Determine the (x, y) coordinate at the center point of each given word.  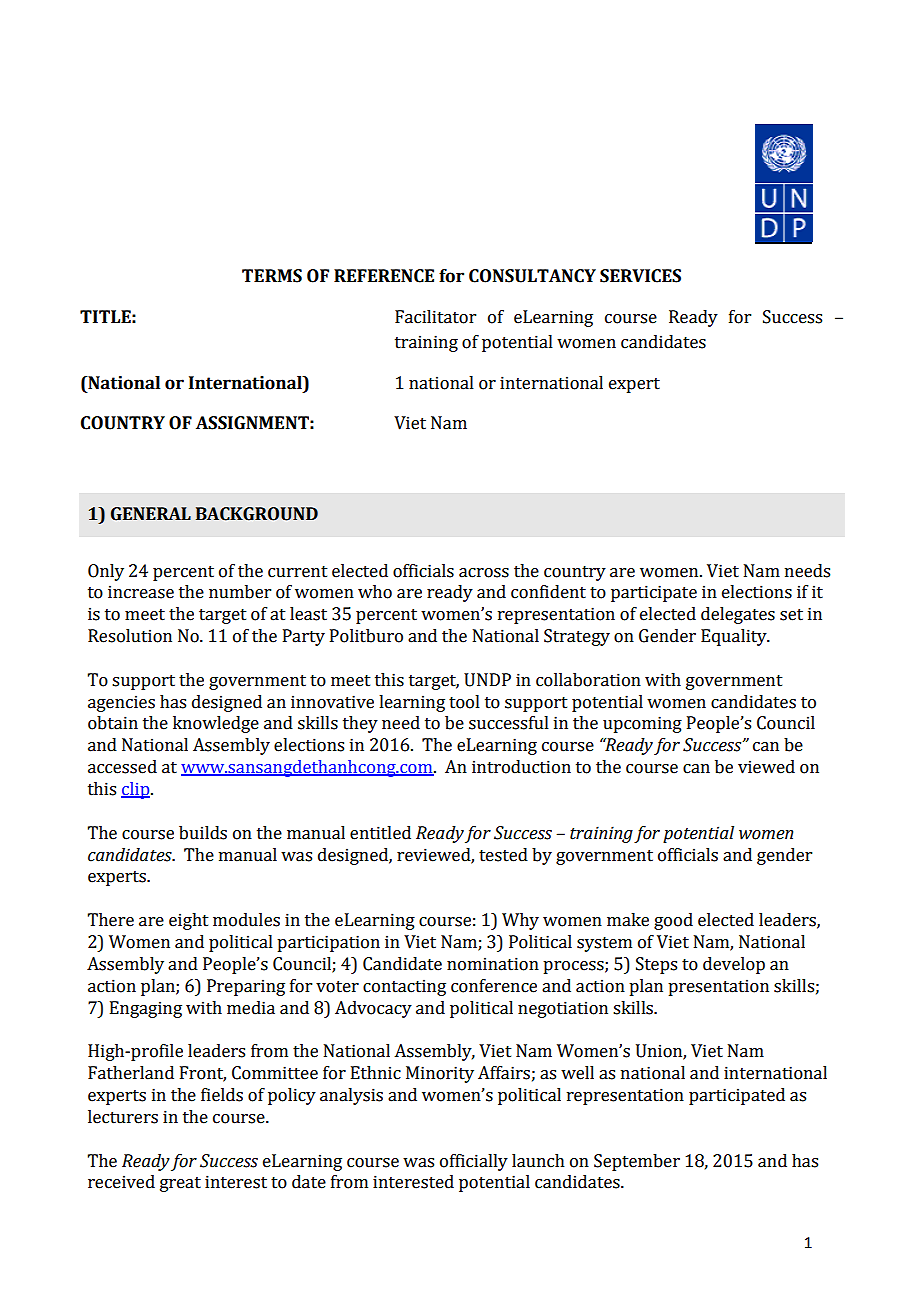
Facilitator (435, 317)
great (180, 1184)
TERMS (272, 276)
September (637, 1162)
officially (474, 1162)
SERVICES (640, 276)
